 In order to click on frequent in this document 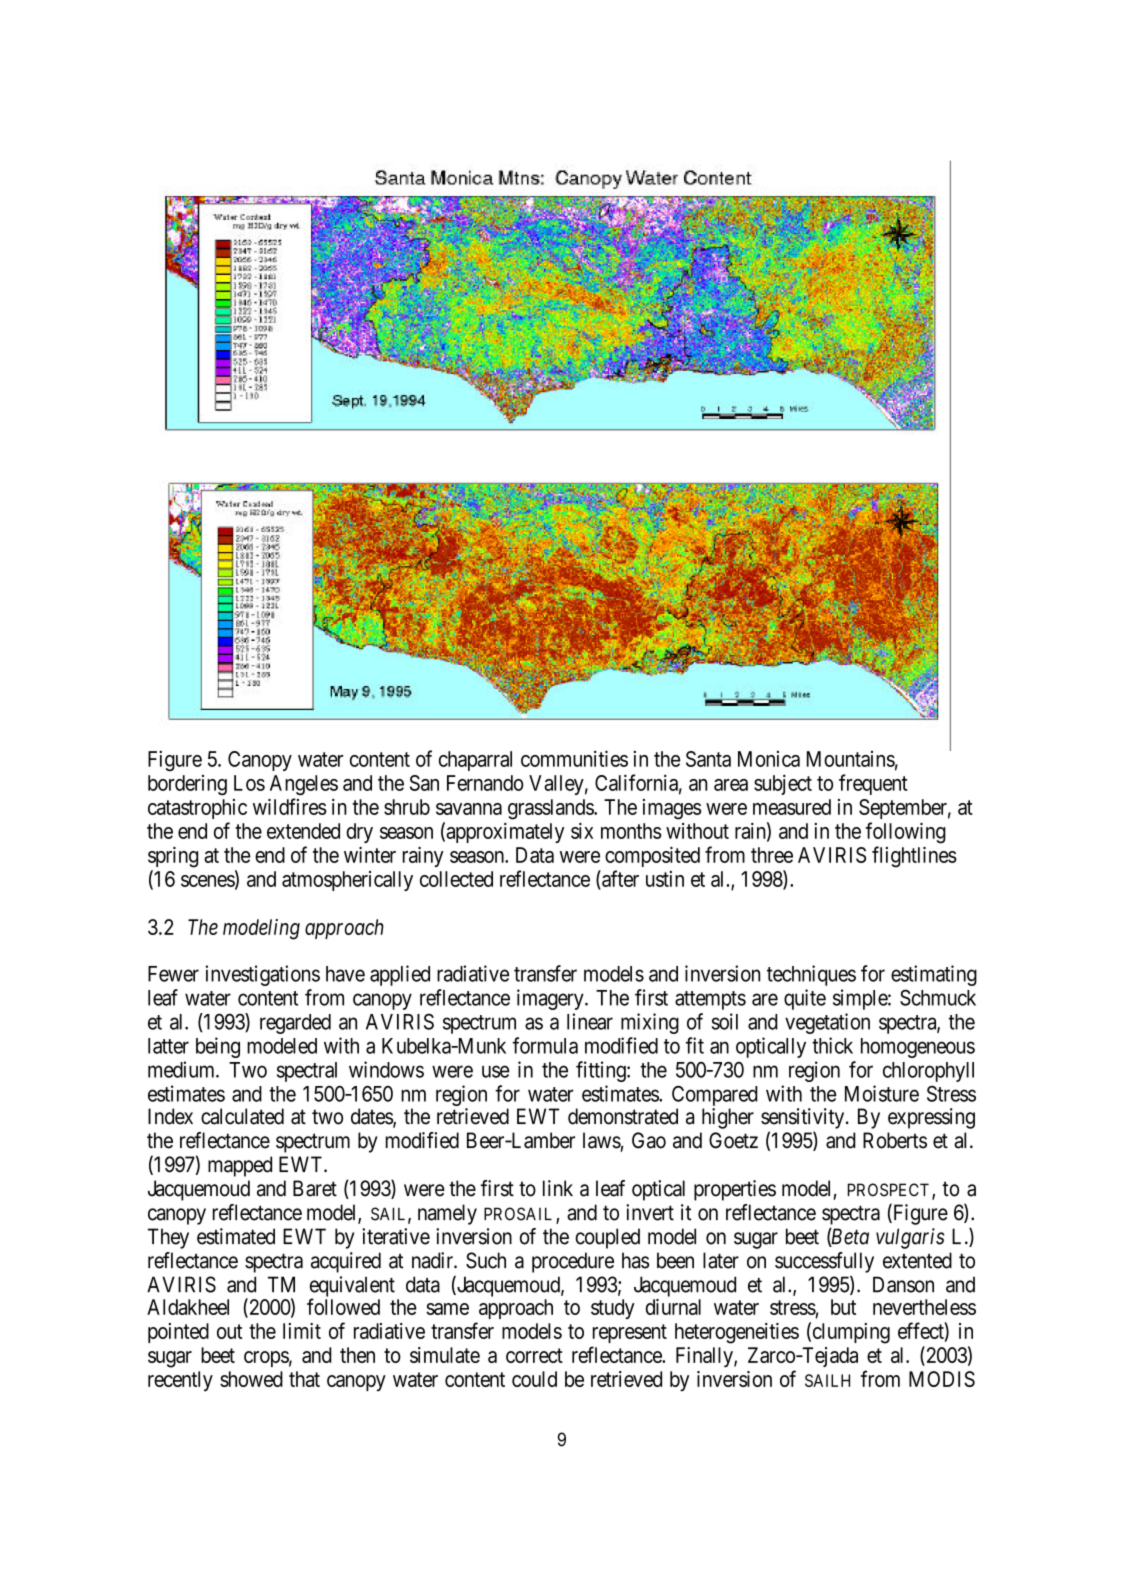, I will do `click(873, 784)`.
